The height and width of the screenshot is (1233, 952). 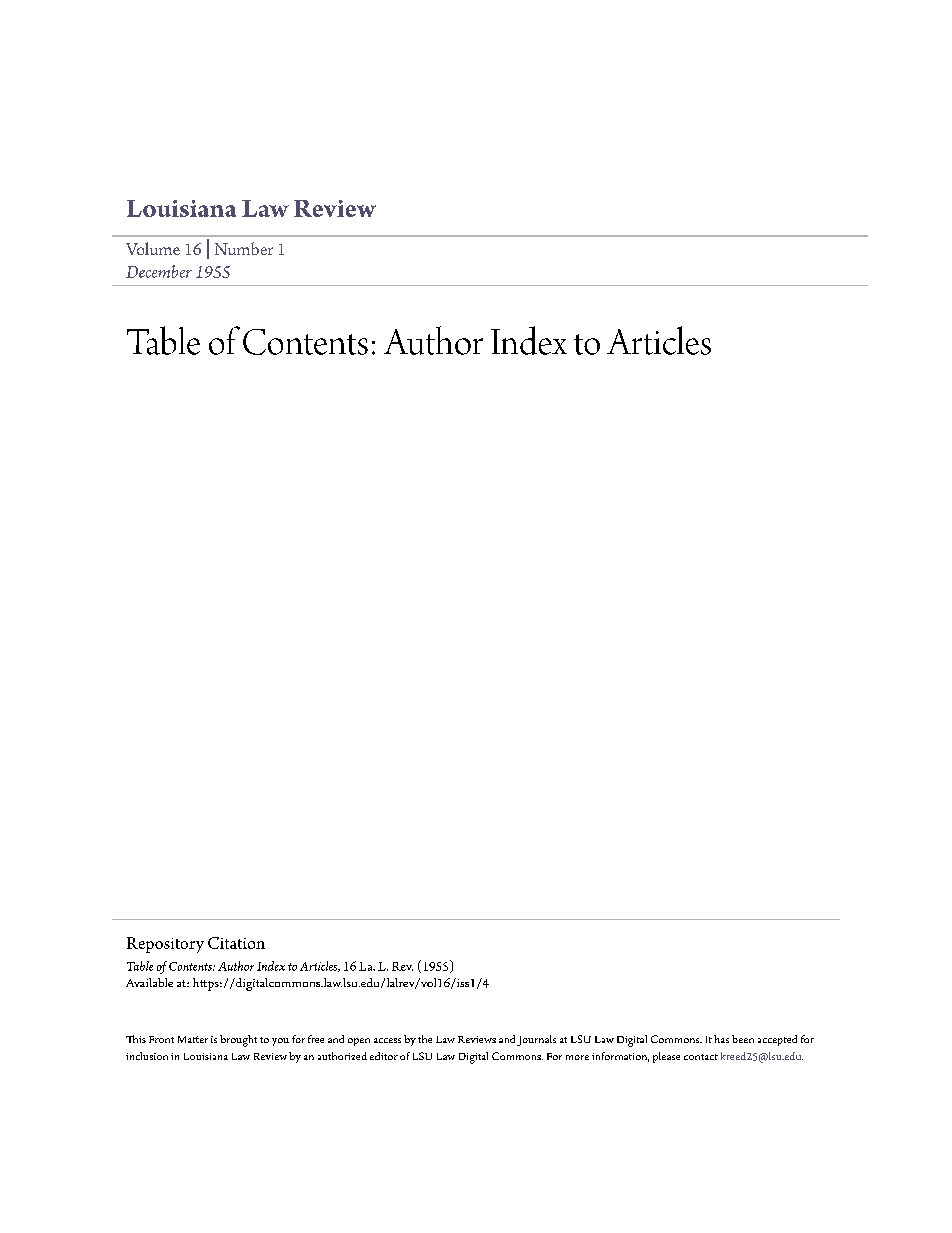 I want to click on Citation, so click(x=236, y=943).
